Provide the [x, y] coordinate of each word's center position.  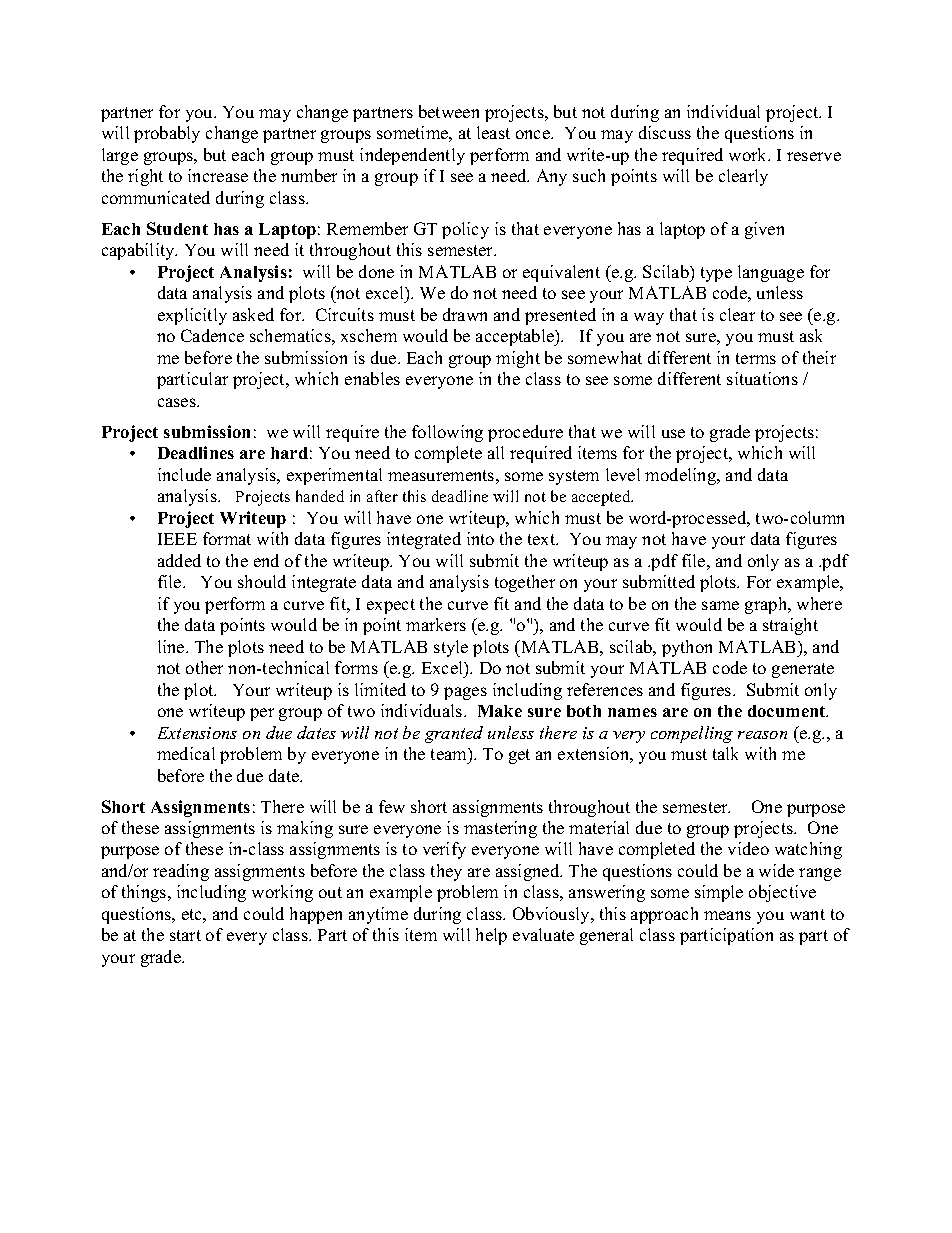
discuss [665, 132]
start [185, 935]
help [491, 936]
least [493, 132]
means [727, 915]
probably [167, 134]
